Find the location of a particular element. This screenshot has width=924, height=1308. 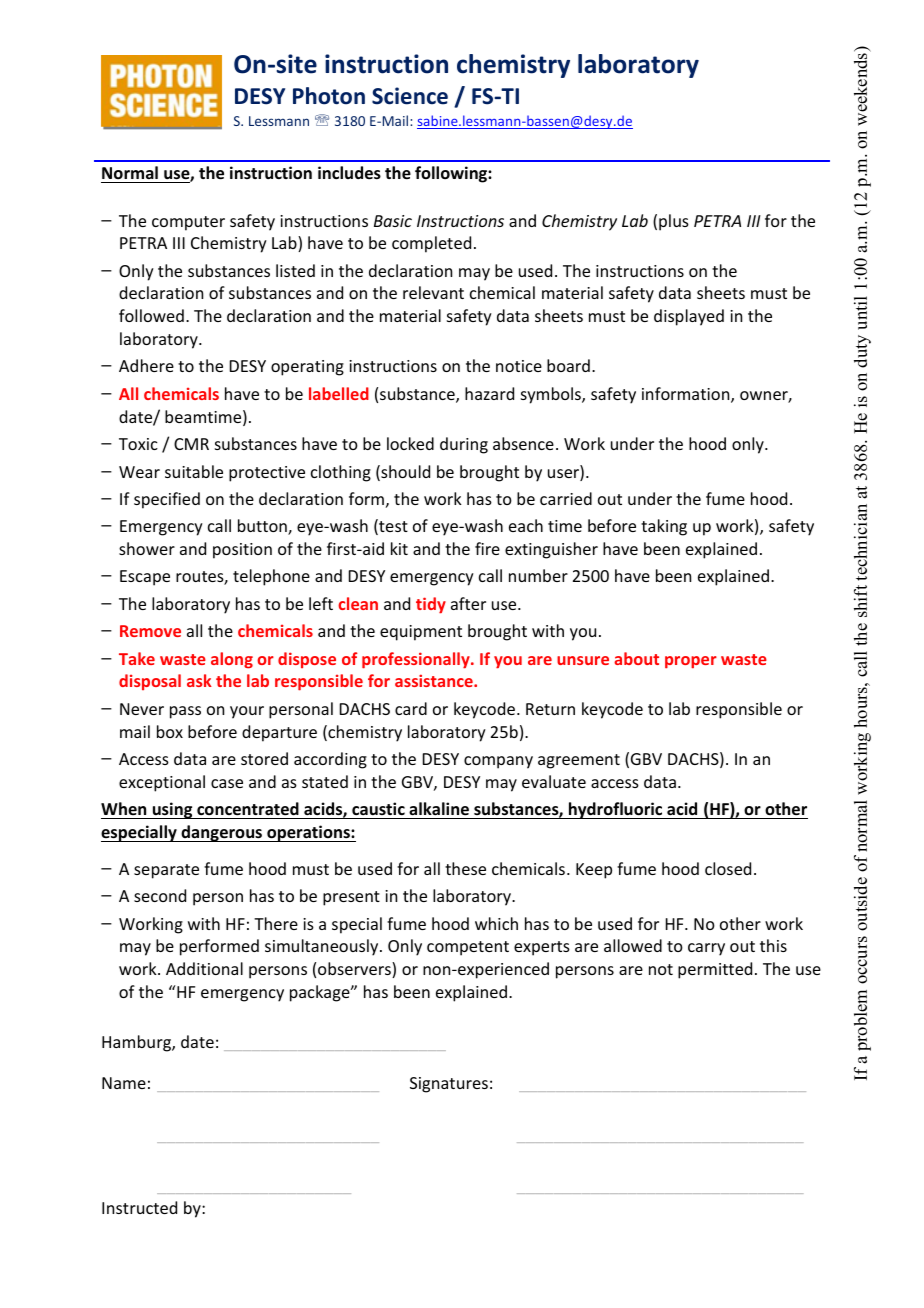

computer is located at coordinates (188, 223).
